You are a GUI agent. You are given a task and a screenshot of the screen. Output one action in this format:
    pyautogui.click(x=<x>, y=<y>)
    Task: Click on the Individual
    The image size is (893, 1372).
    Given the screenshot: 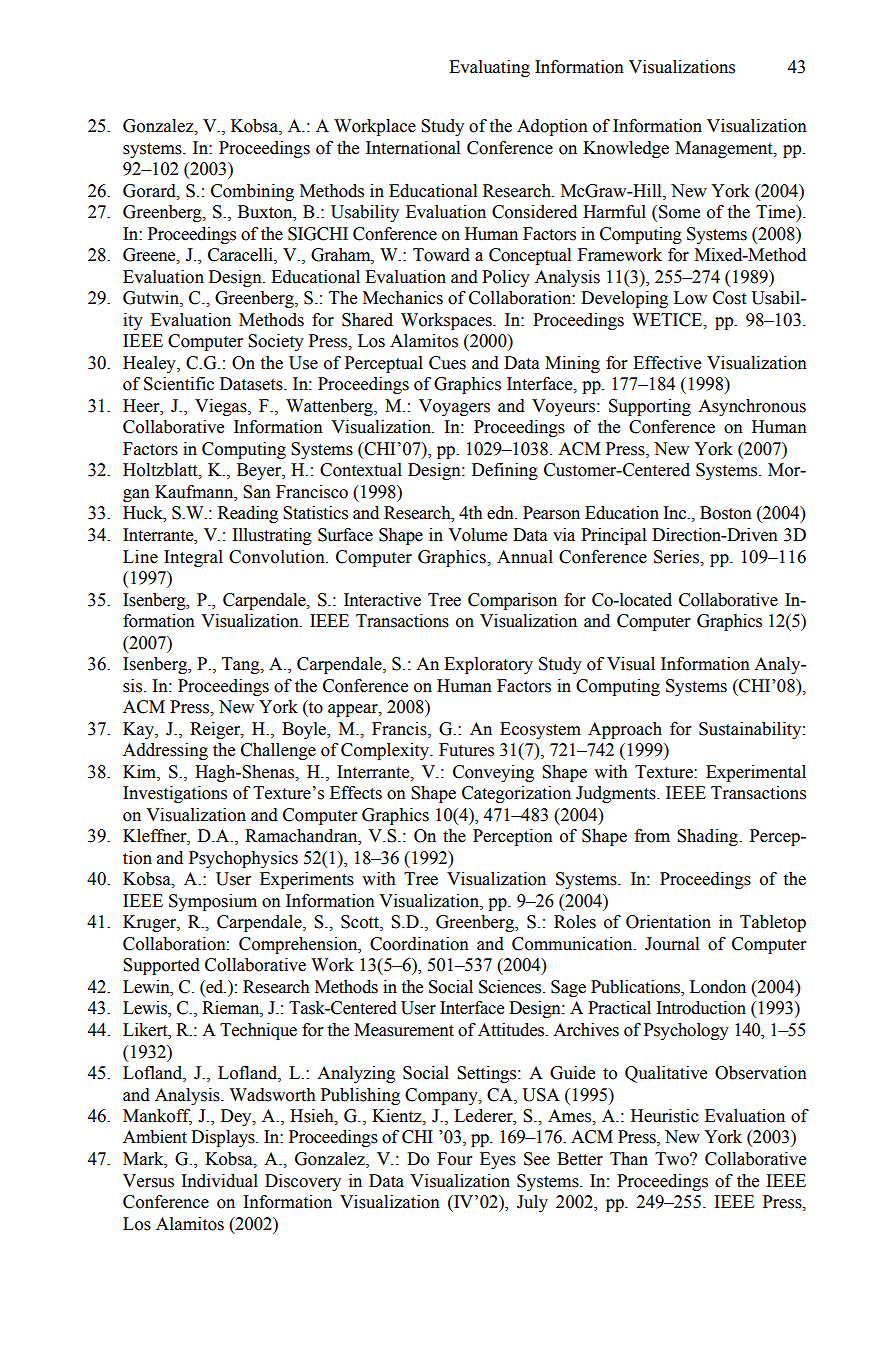 What is the action you would take?
    pyautogui.click(x=219, y=1181)
